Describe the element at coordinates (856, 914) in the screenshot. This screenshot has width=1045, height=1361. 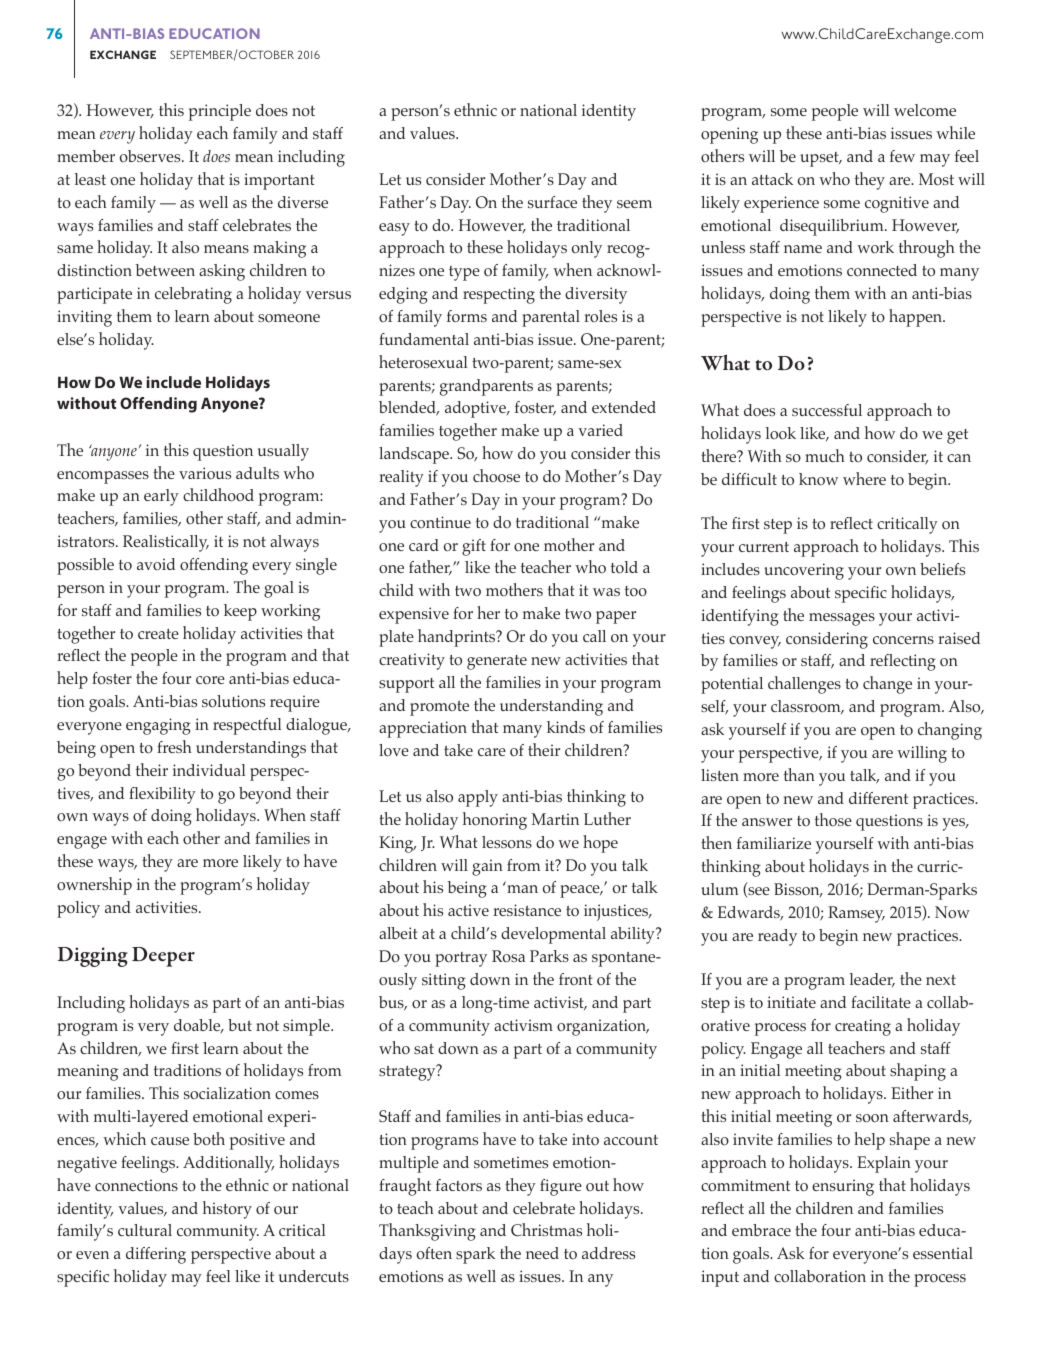
I see `Ramsey` at that location.
